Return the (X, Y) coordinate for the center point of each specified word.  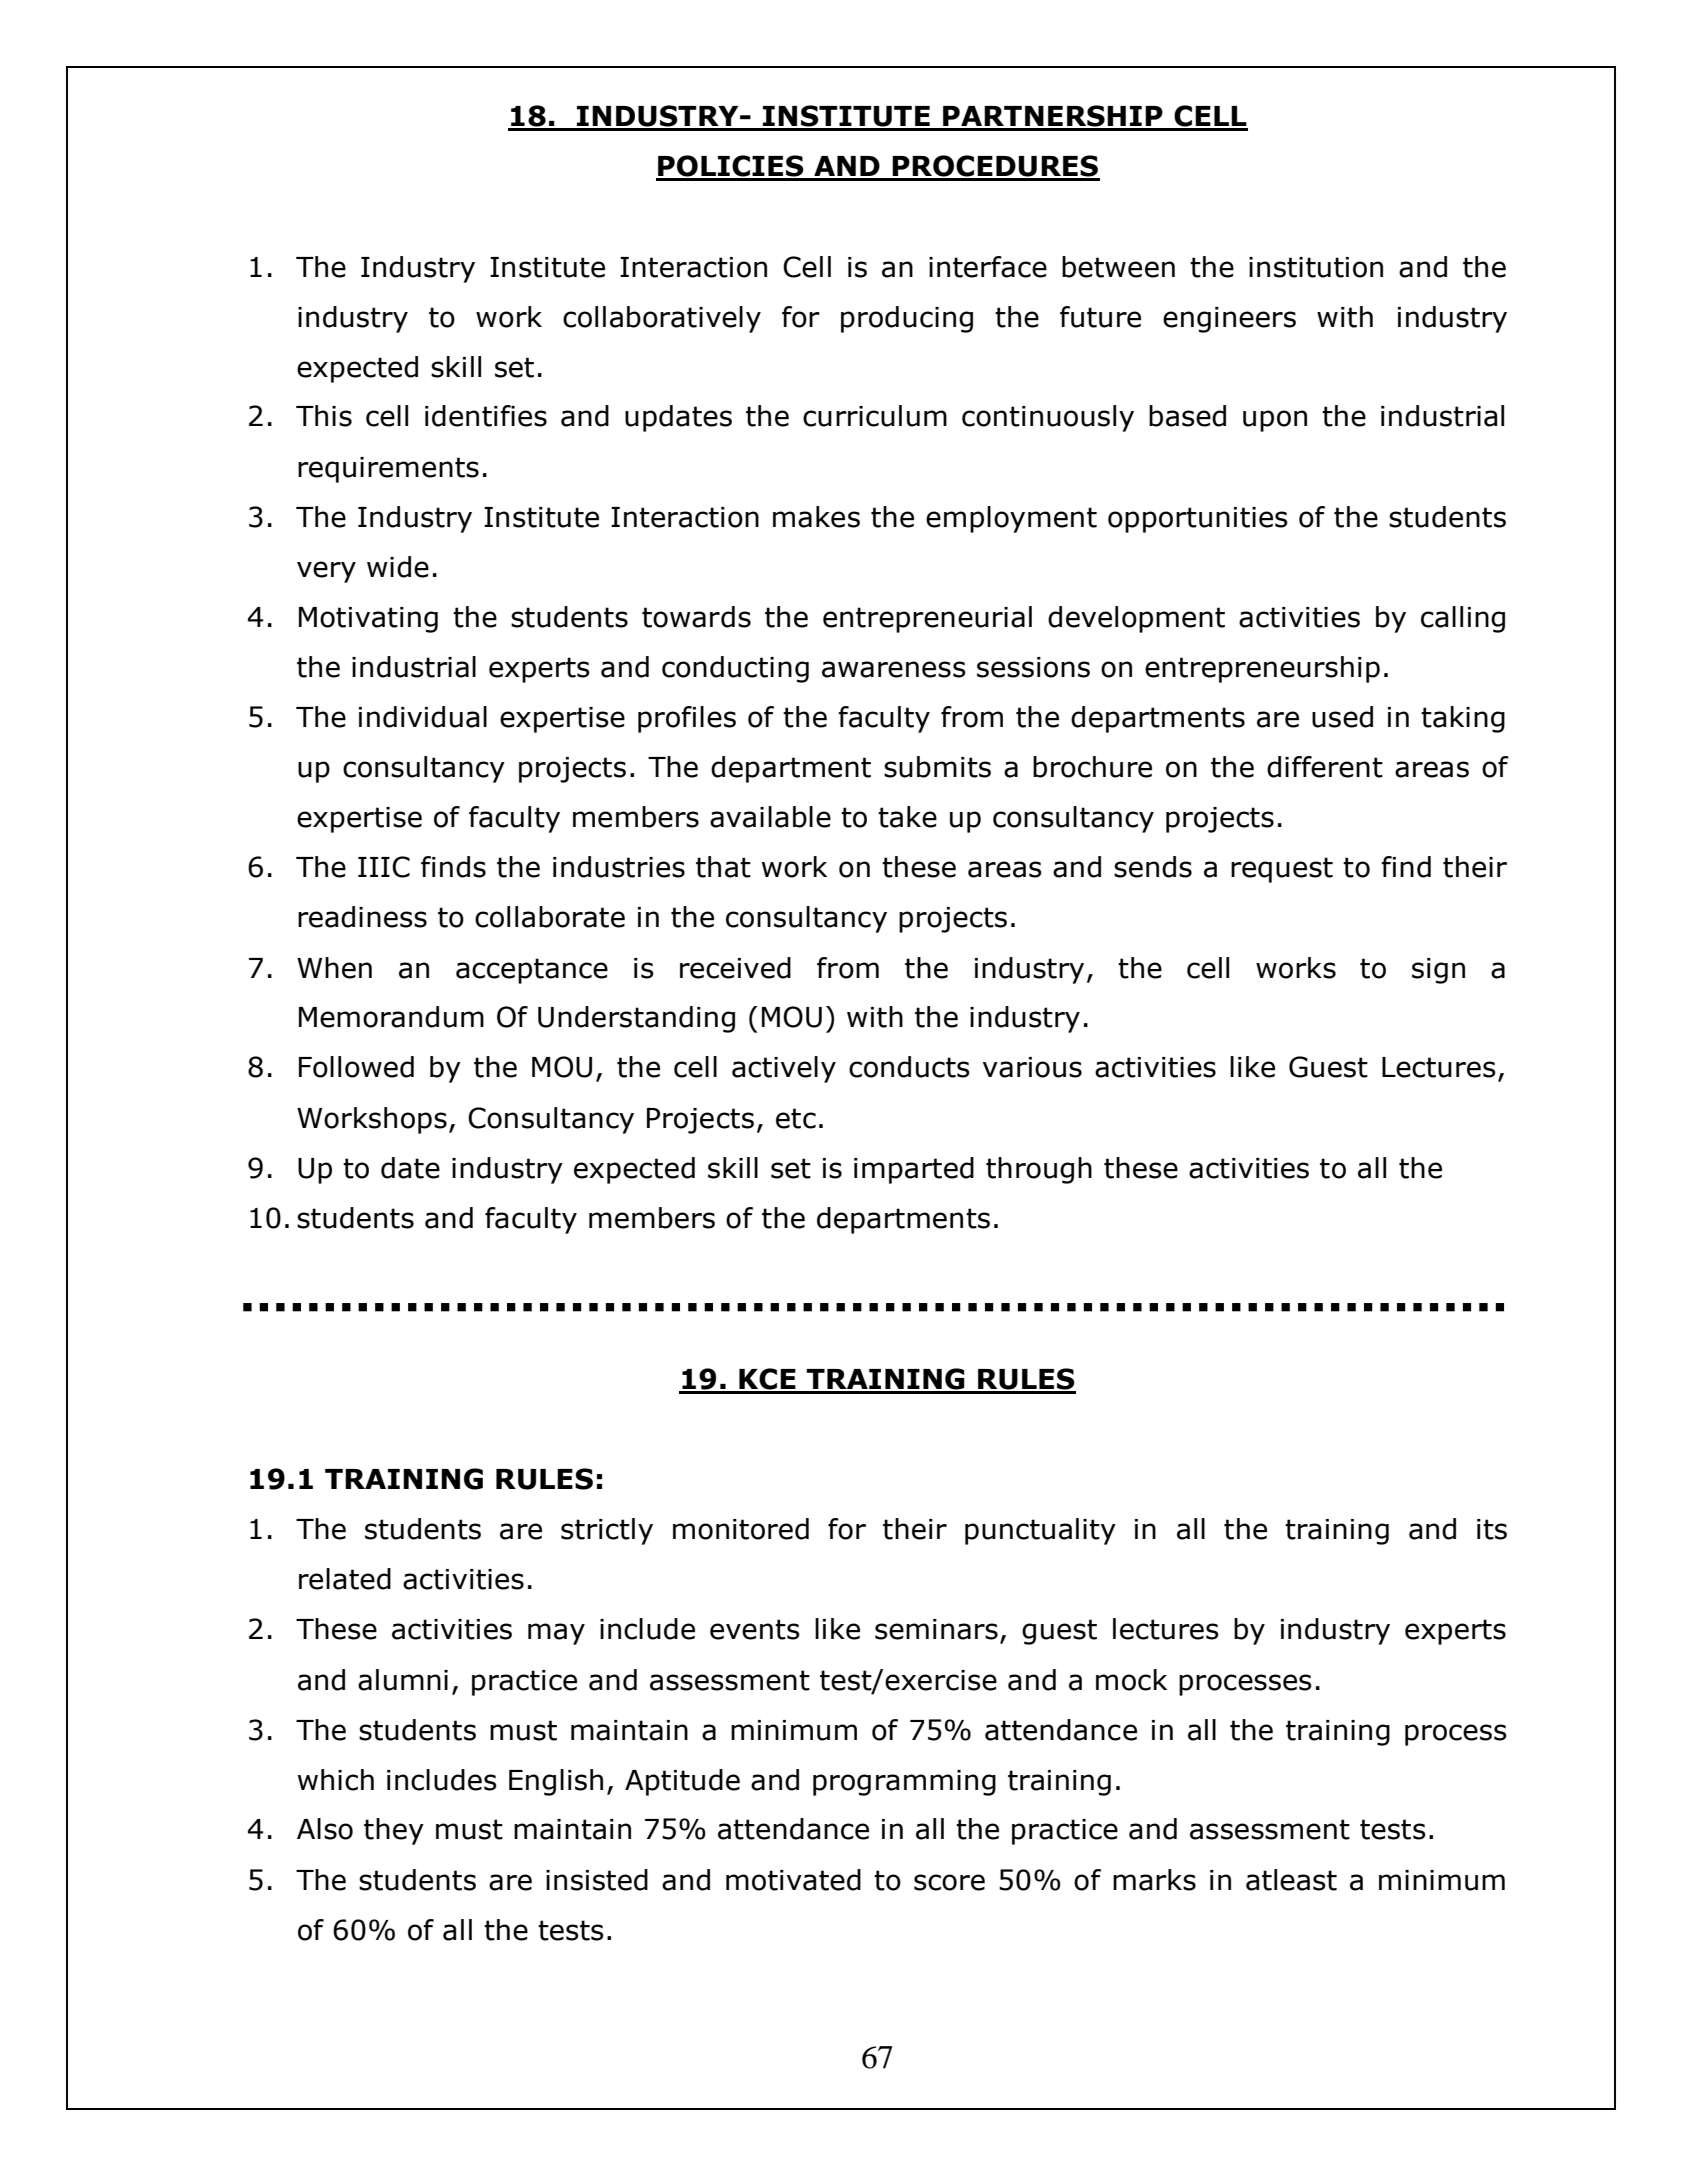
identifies (486, 416)
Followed (356, 1067)
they (394, 1831)
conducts (909, 1067)
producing (907, 319)
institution (1316, 267)
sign (1438, 971)
